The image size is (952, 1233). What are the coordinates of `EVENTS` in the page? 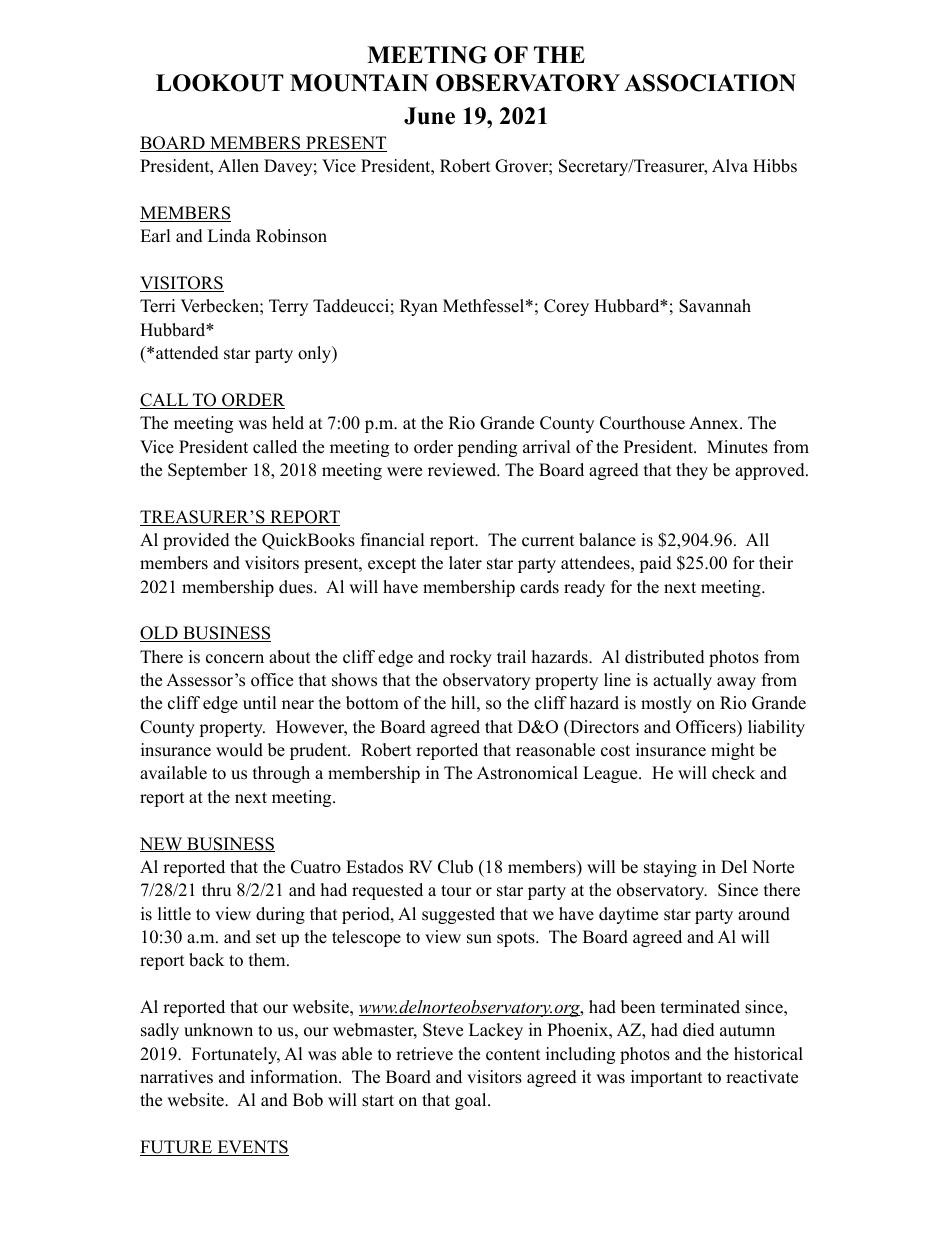 It's located at (252, 1148).
